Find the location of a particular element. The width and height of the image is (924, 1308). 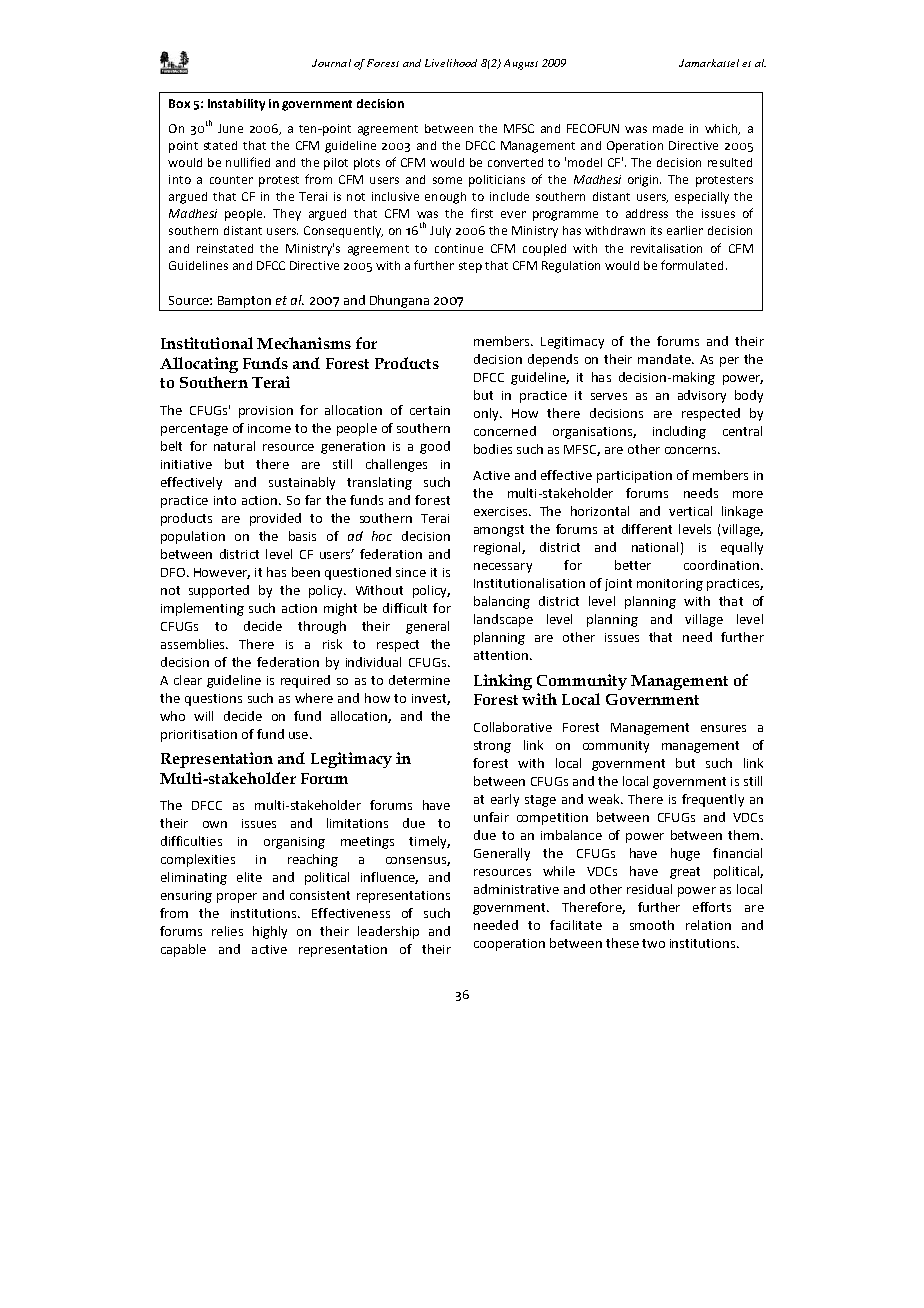

questions is located at coordinates (213, 700).
